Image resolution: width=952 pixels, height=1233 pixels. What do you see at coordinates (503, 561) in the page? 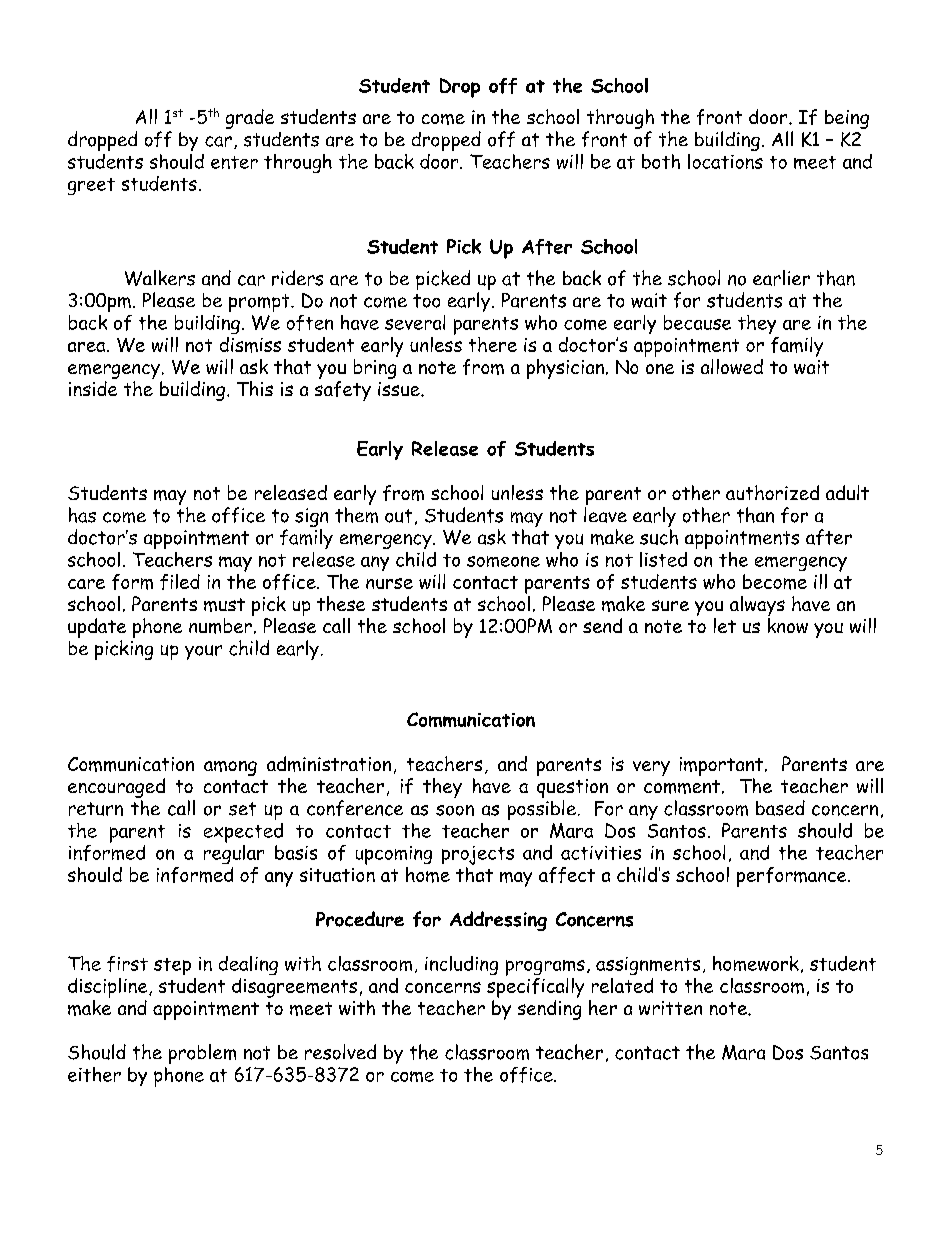
I see `someone` at bounding box center [503, 561].
